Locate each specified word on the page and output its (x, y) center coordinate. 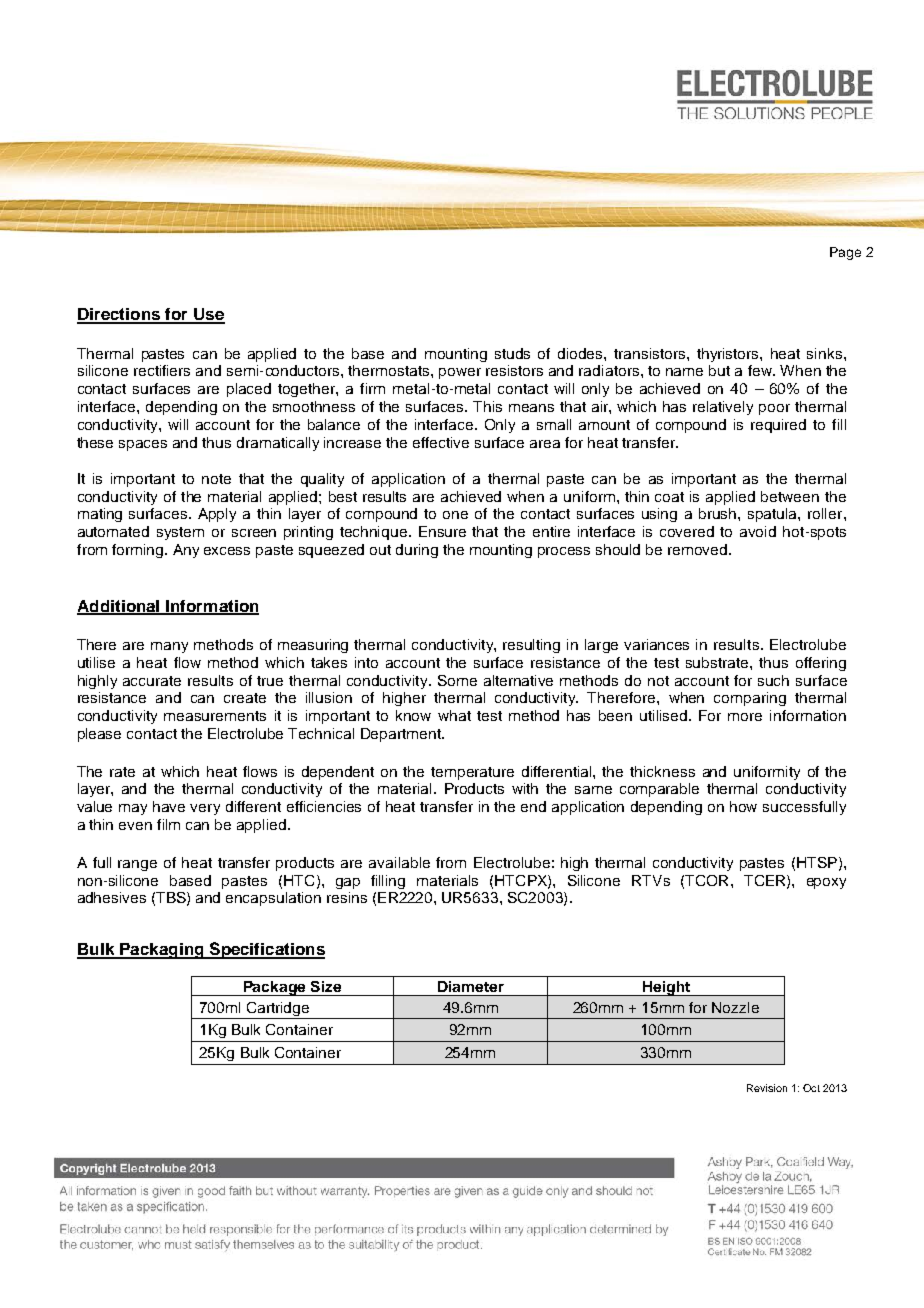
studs (512, 353)
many (169, 647)
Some (457, 680)
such (773, 680)
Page (845, 253)
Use (208, 315)
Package (275, 988)
